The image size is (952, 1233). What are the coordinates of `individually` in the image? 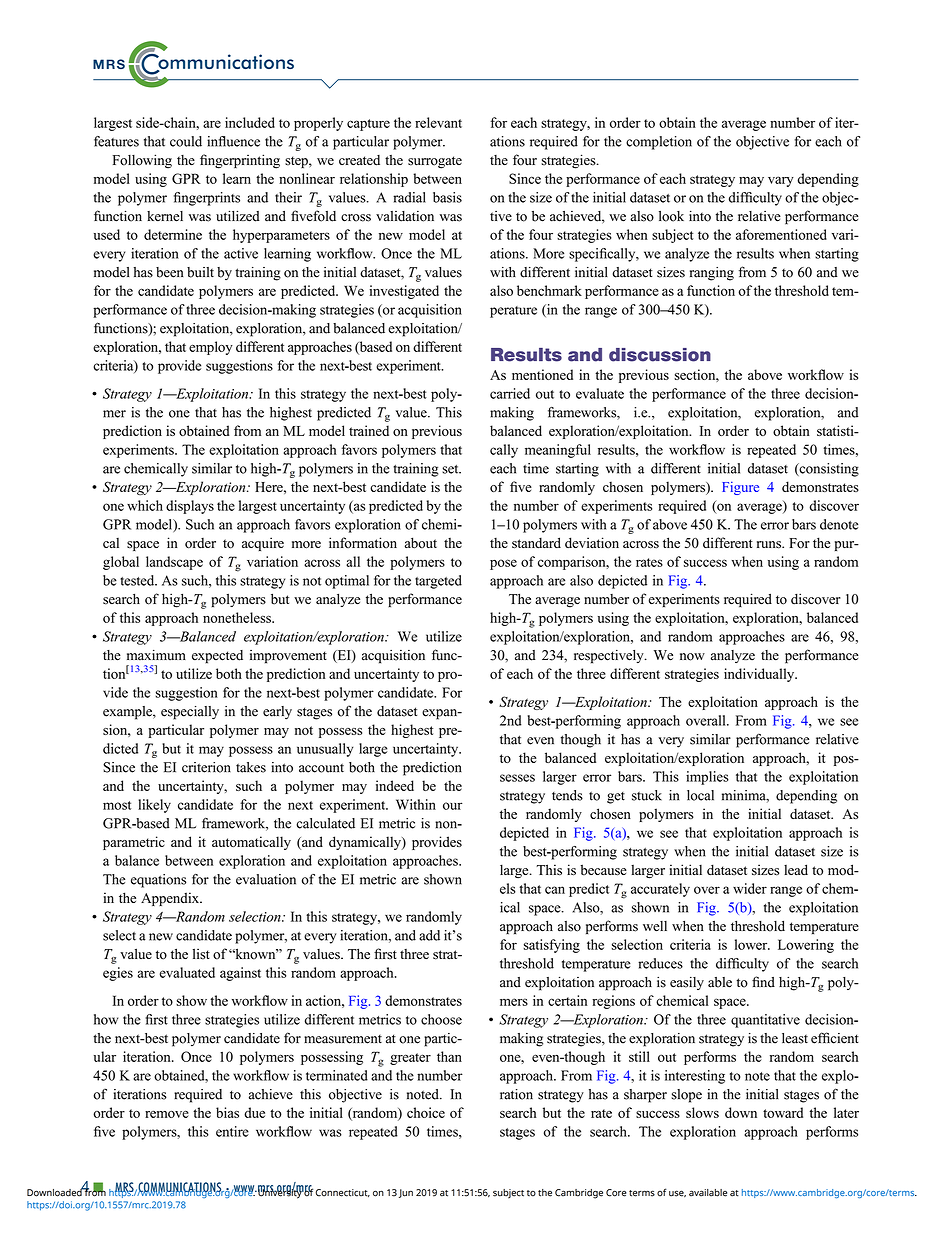 It's located at (760, 675).
